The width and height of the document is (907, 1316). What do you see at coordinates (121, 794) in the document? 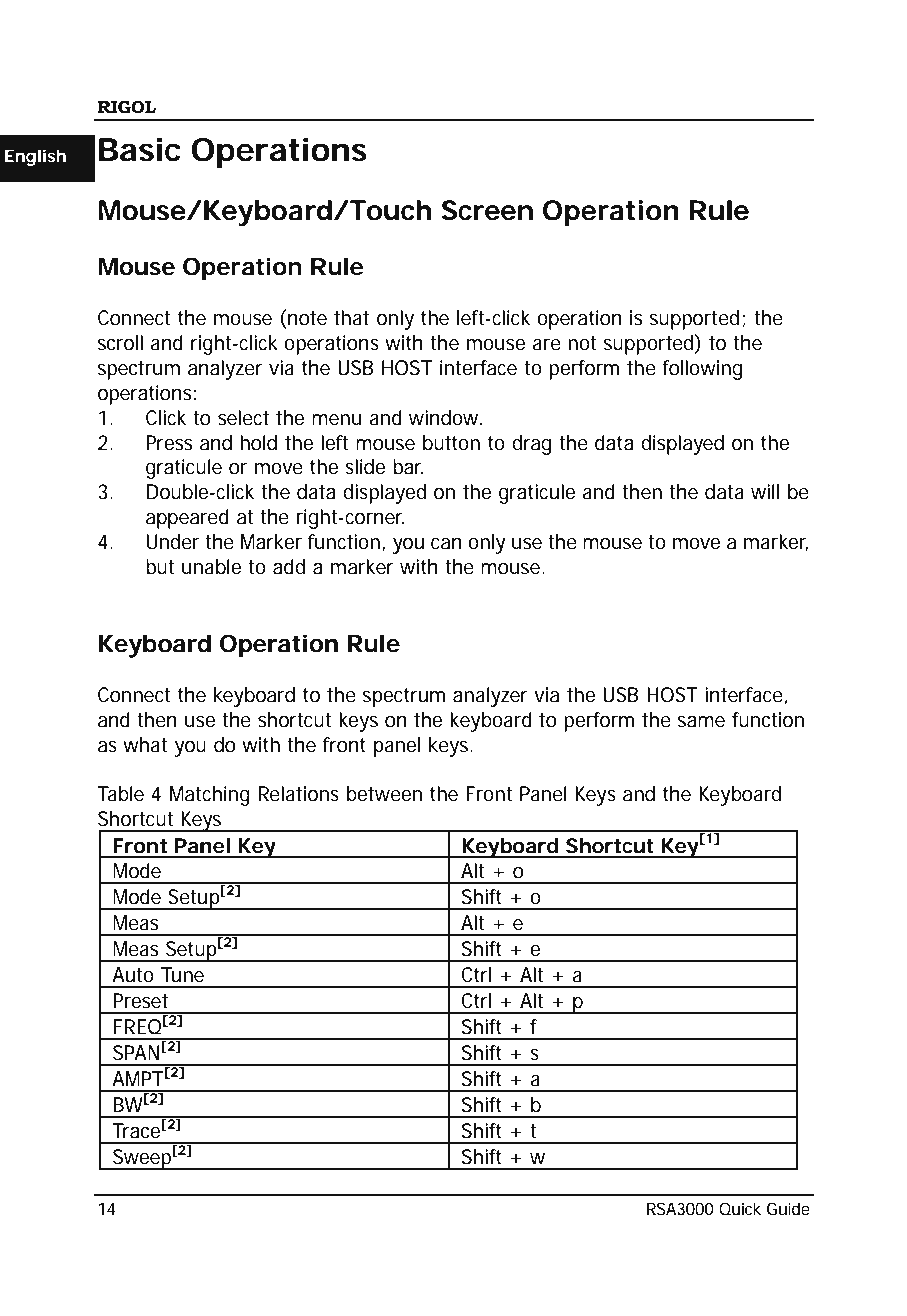
I see `Table` at bounding box center [121, 794].
